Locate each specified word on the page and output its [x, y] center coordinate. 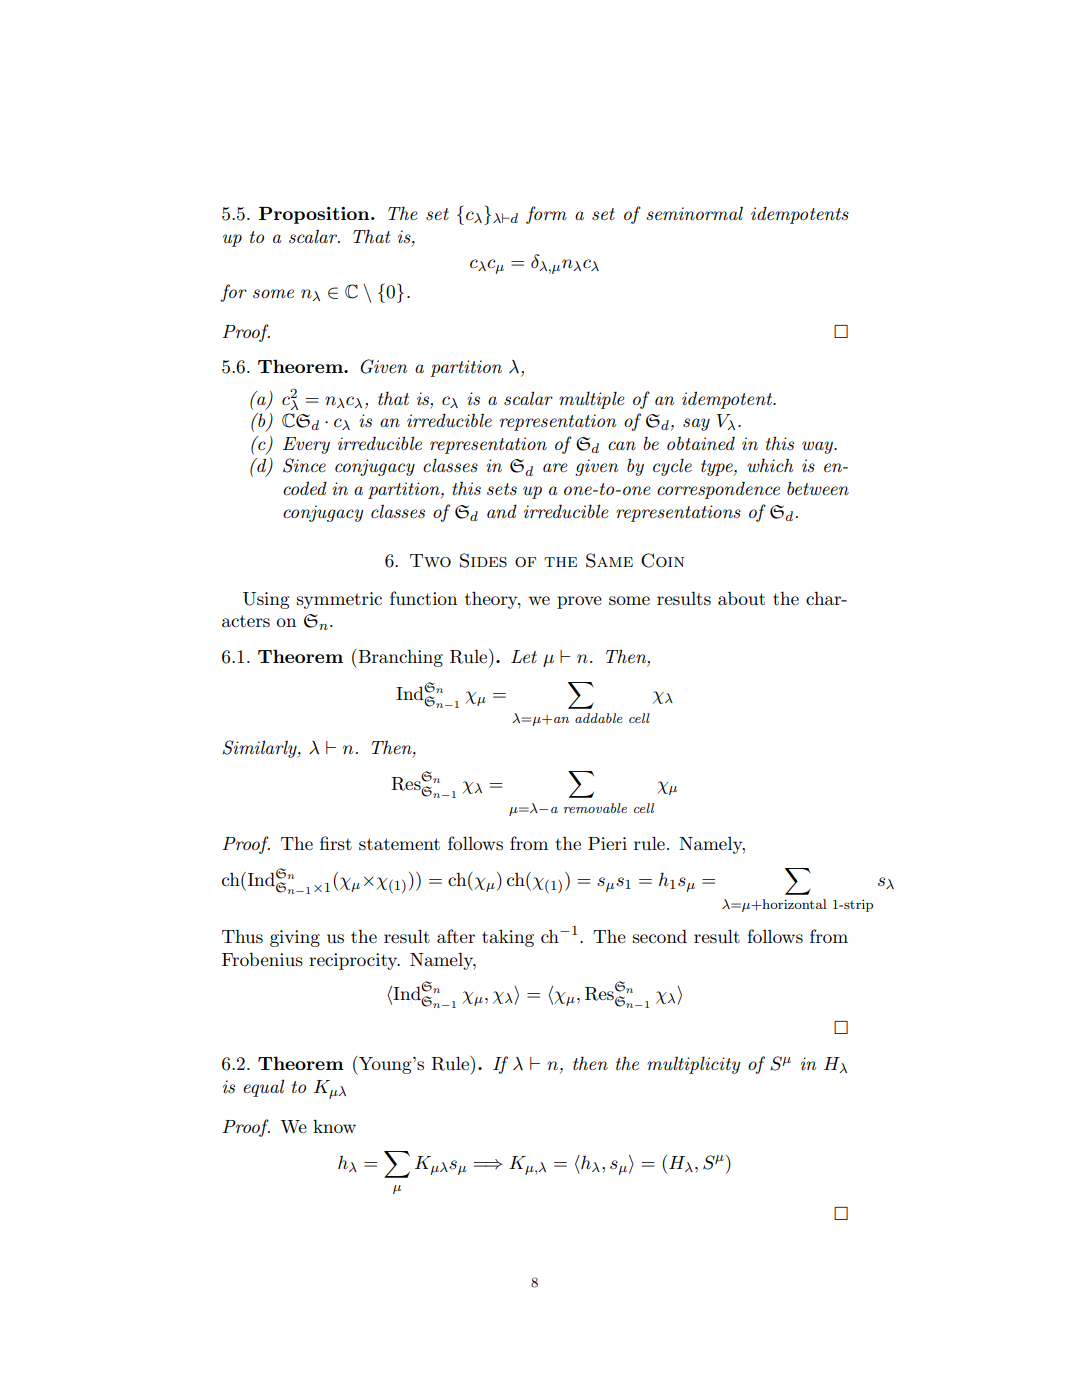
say [696, 424]
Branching [399, 658]
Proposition [315, 215]
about [741, 598]
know [334, 1126]
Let [524, 656]
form [546, 215]
